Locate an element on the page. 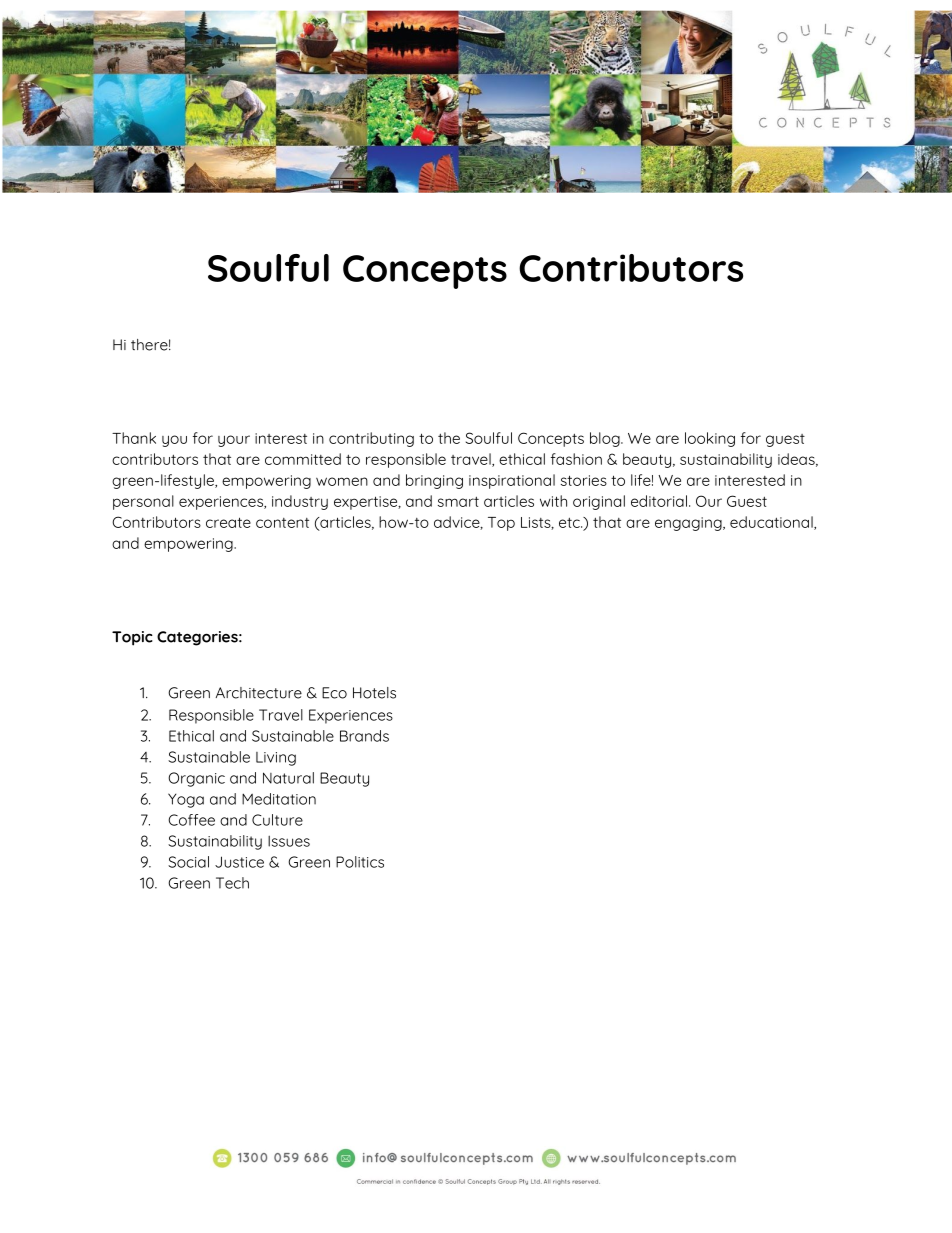 The height and width of the document is (1233, 952). your is located at coordinates (234, 441).
